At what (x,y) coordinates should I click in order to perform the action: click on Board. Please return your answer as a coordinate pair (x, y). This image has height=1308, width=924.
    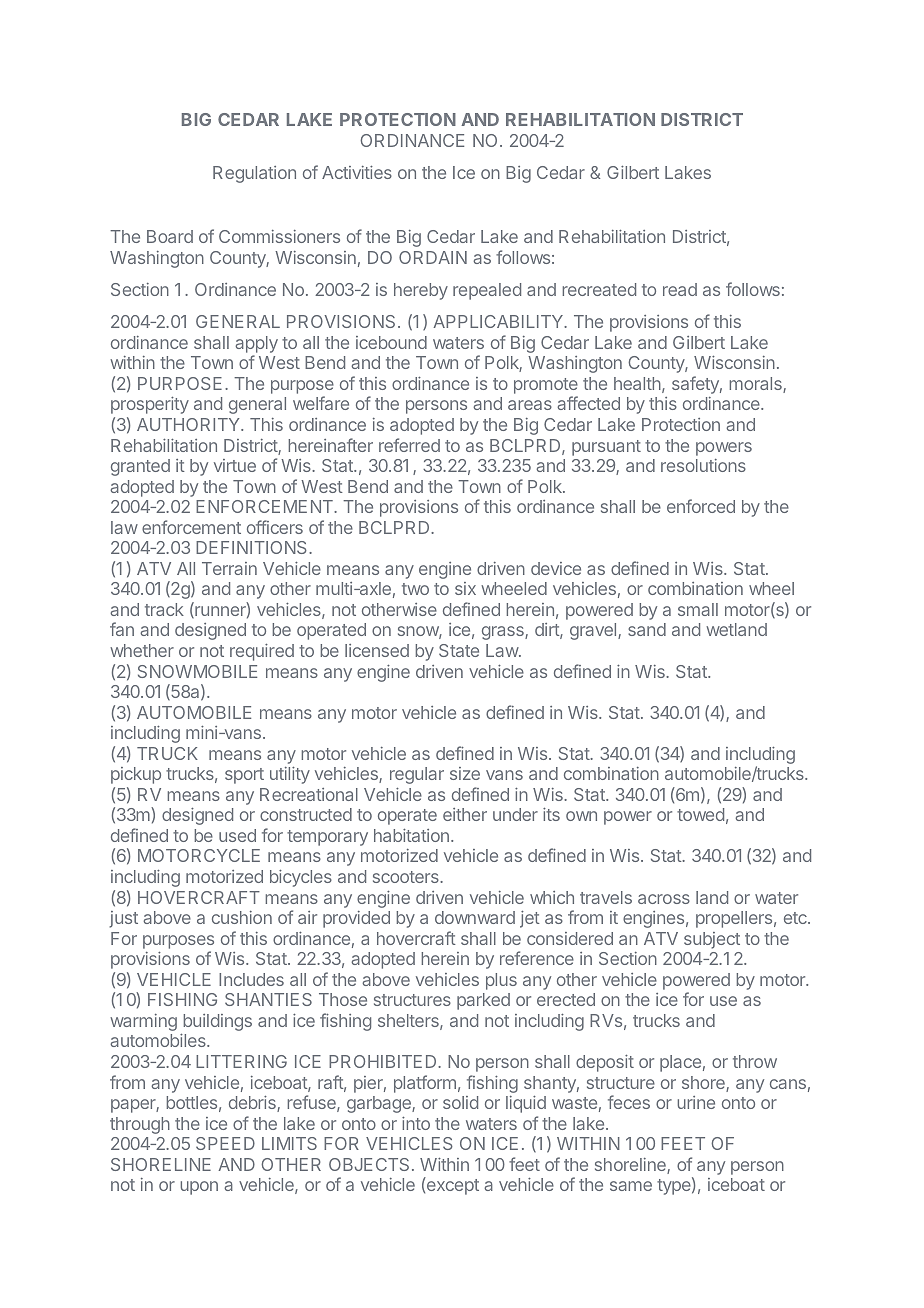
    Looking at the image, I should click on (170, 236).
